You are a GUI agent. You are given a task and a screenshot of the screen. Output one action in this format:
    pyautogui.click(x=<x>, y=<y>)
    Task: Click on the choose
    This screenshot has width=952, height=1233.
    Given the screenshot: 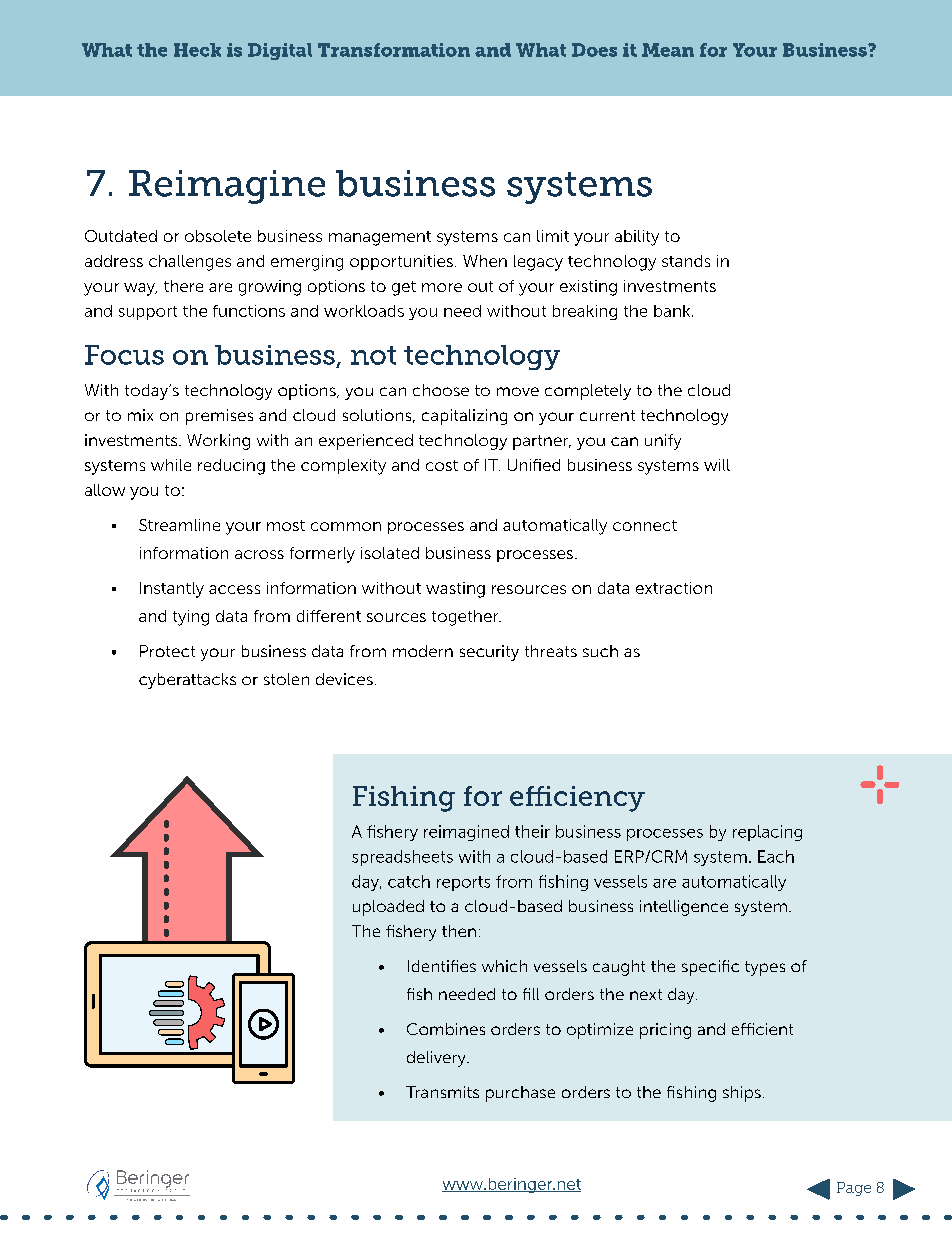 What is the action you would take?
    pyautogui.click(x=441, y=390)
